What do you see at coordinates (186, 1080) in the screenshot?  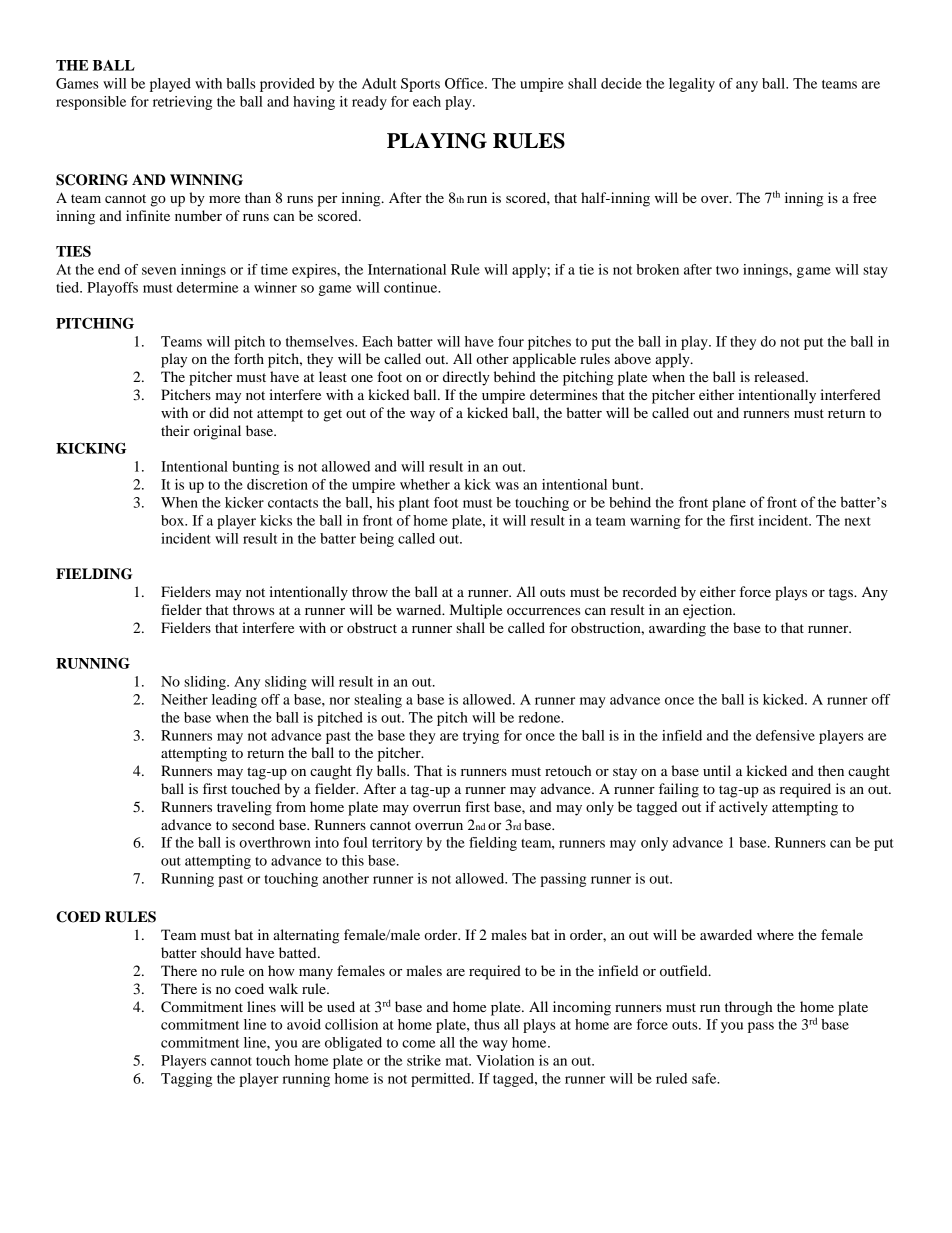 I see `Tagging` at bounding box center [186, 1080].
